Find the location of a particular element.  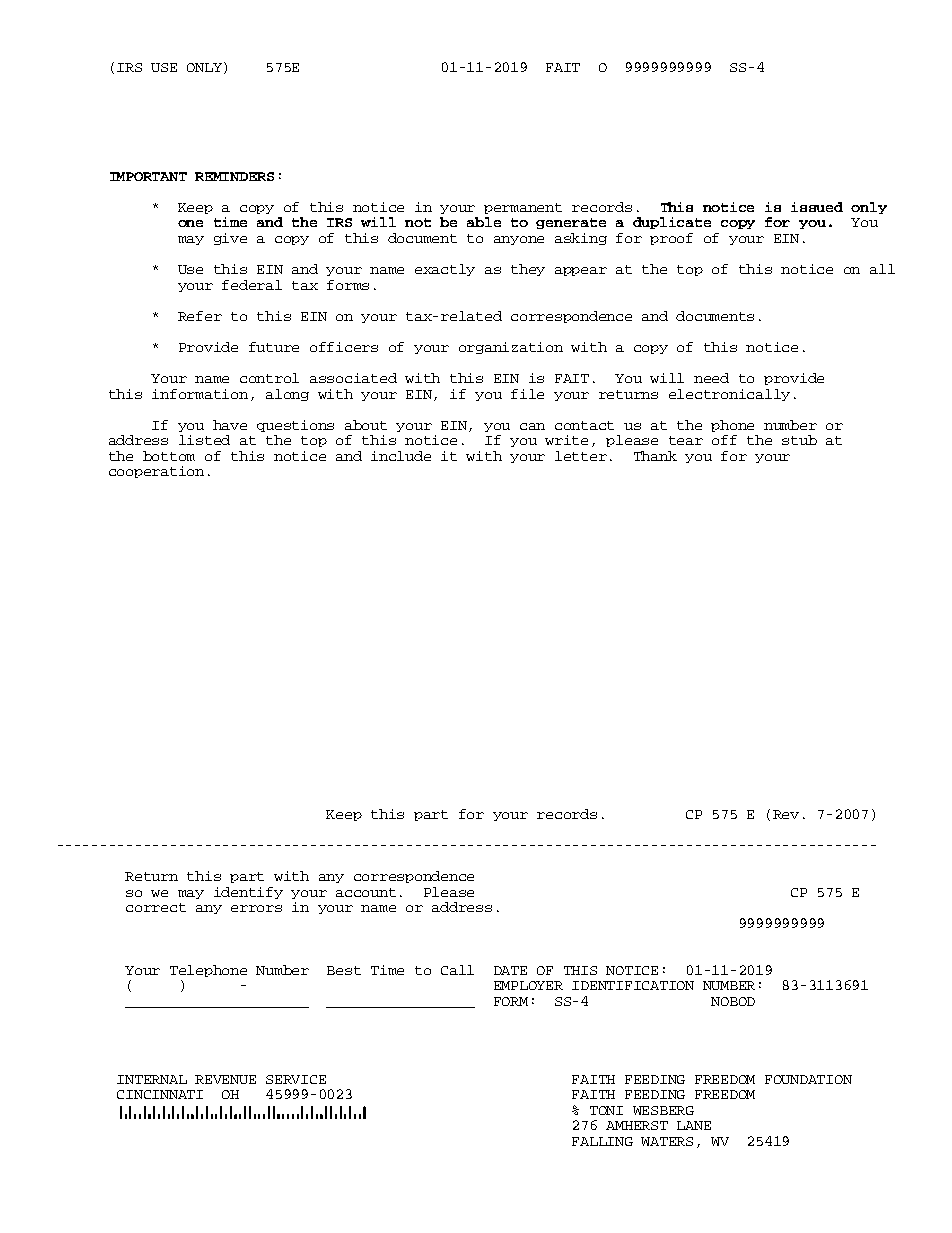

identify is located at coordinates (248, 893).
